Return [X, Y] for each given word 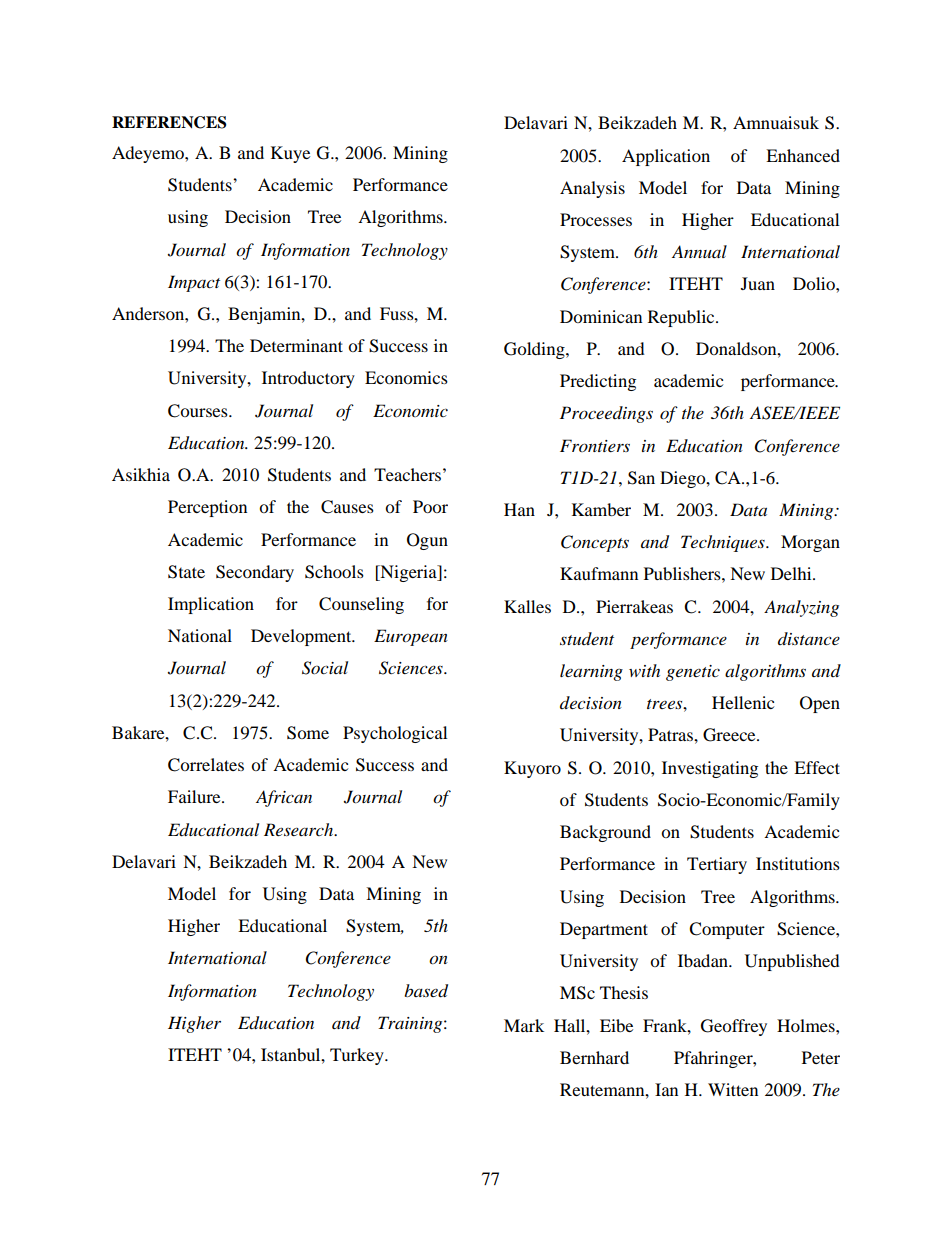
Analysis [592, 189]
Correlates [206, 765]
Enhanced [803, 155]
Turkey [358, 1056]
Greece [730, 735]
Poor [430, 506]
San [641, 478]
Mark [524, 1025]
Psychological [395, 734]
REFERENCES [169, 122]
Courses [199, 411]
